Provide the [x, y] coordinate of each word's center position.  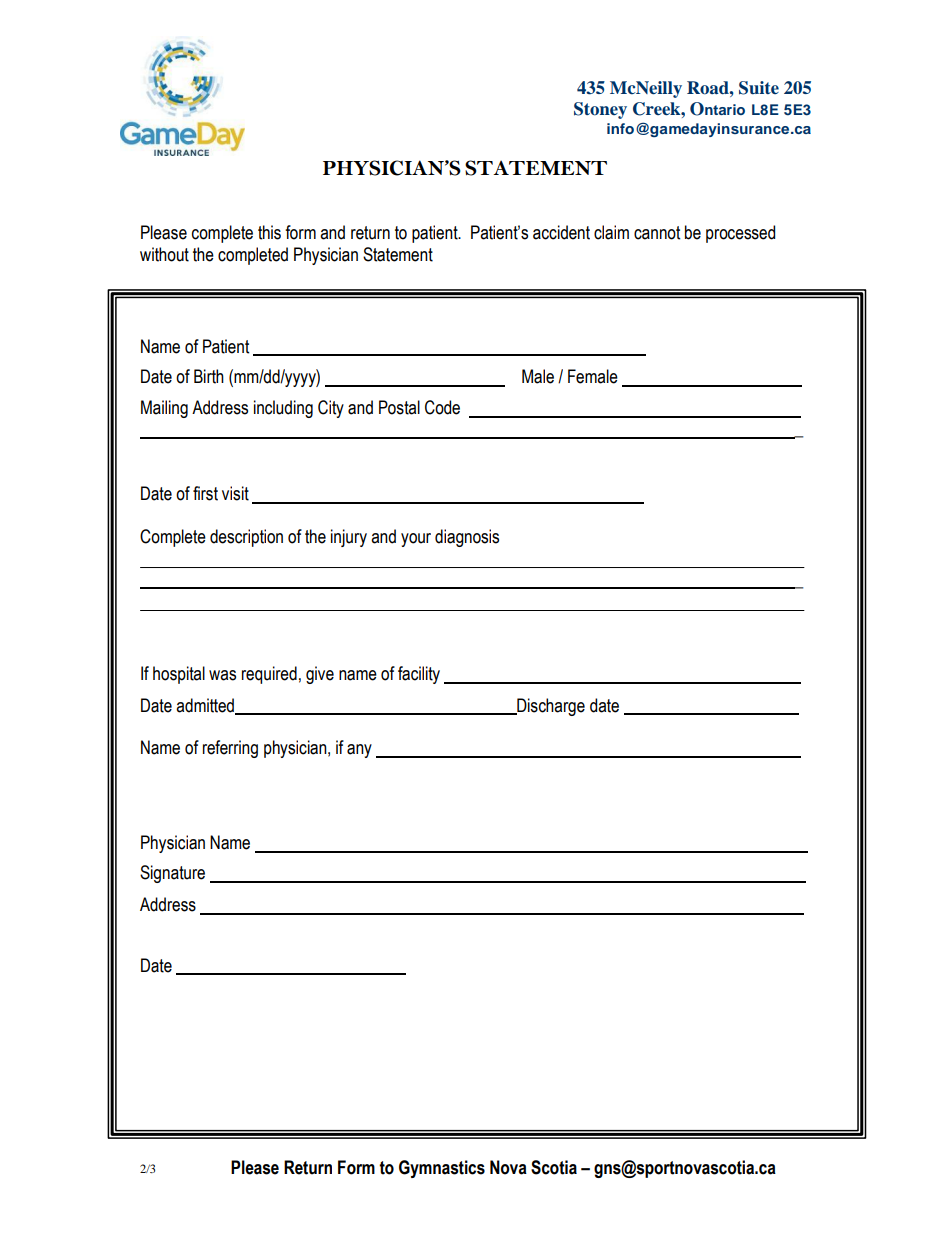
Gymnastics [442, 1169]
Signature [172, 874]
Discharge [550, 707]
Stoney [600, 110]
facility [419, 675]
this [269, 232]
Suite [759, 88]
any [359, 751]
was [222, 675]
